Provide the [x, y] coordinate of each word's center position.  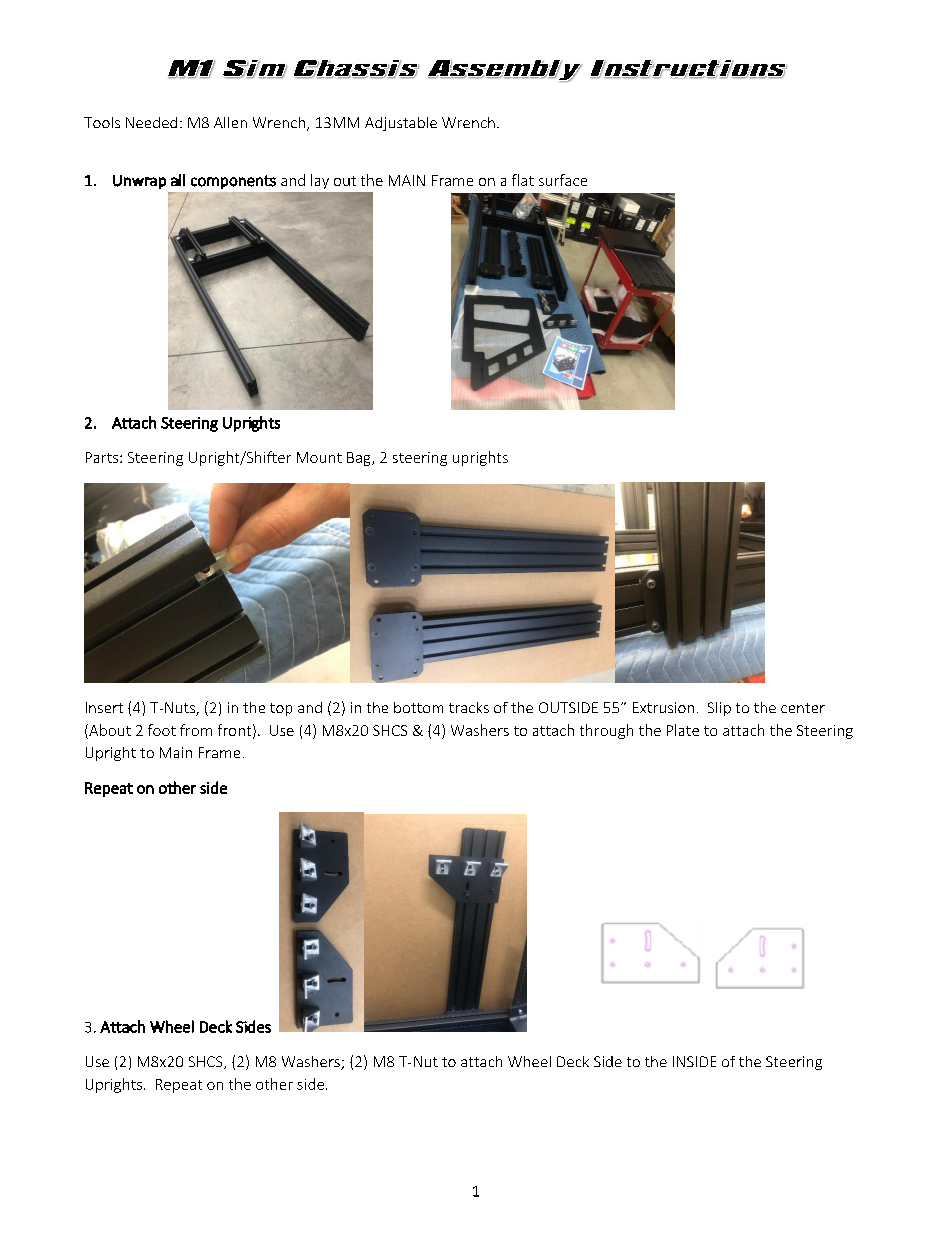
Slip [719, 709]
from [196, 730]
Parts [103, 457]
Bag [360, 459]
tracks [469, 707]
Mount [319, 457]
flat [523, 180]
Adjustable [401, 124]
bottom [418, 707]
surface [563, 180]
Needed [151, 122]
